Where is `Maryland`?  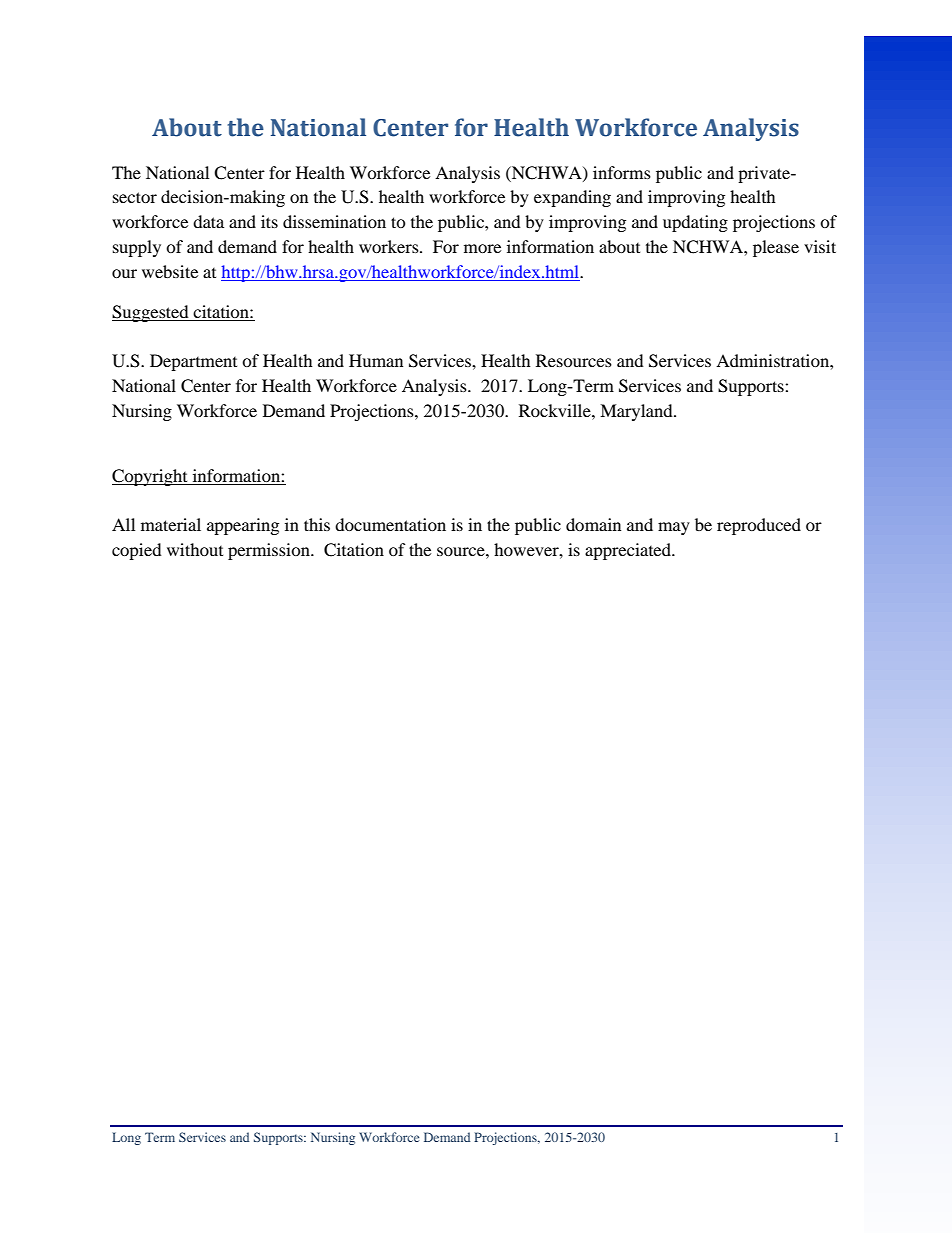 Maryland is located at coordinates (637, 412).
